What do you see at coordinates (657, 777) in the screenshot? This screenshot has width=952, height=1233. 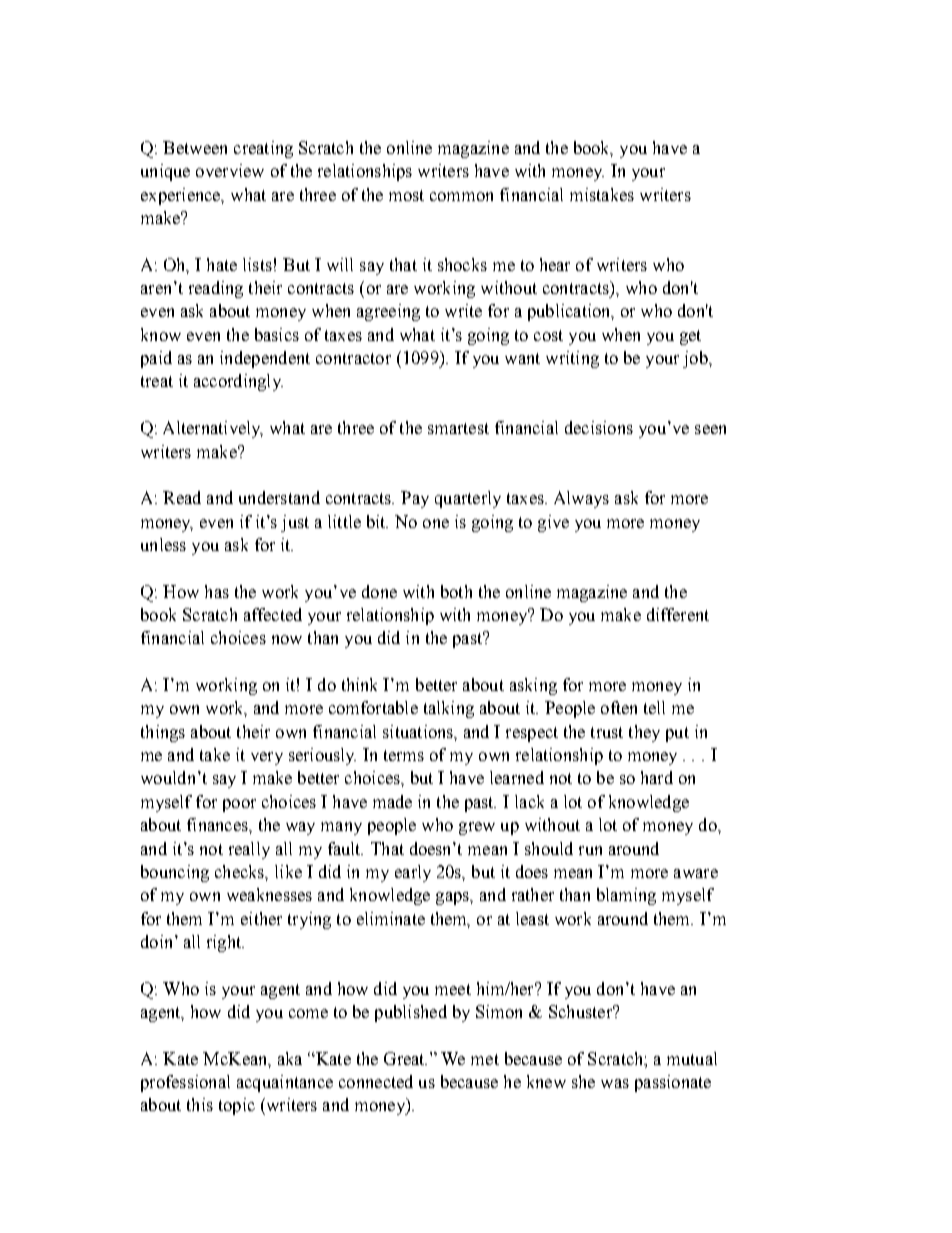 I see `hard` at bounding box center [657, 777].
